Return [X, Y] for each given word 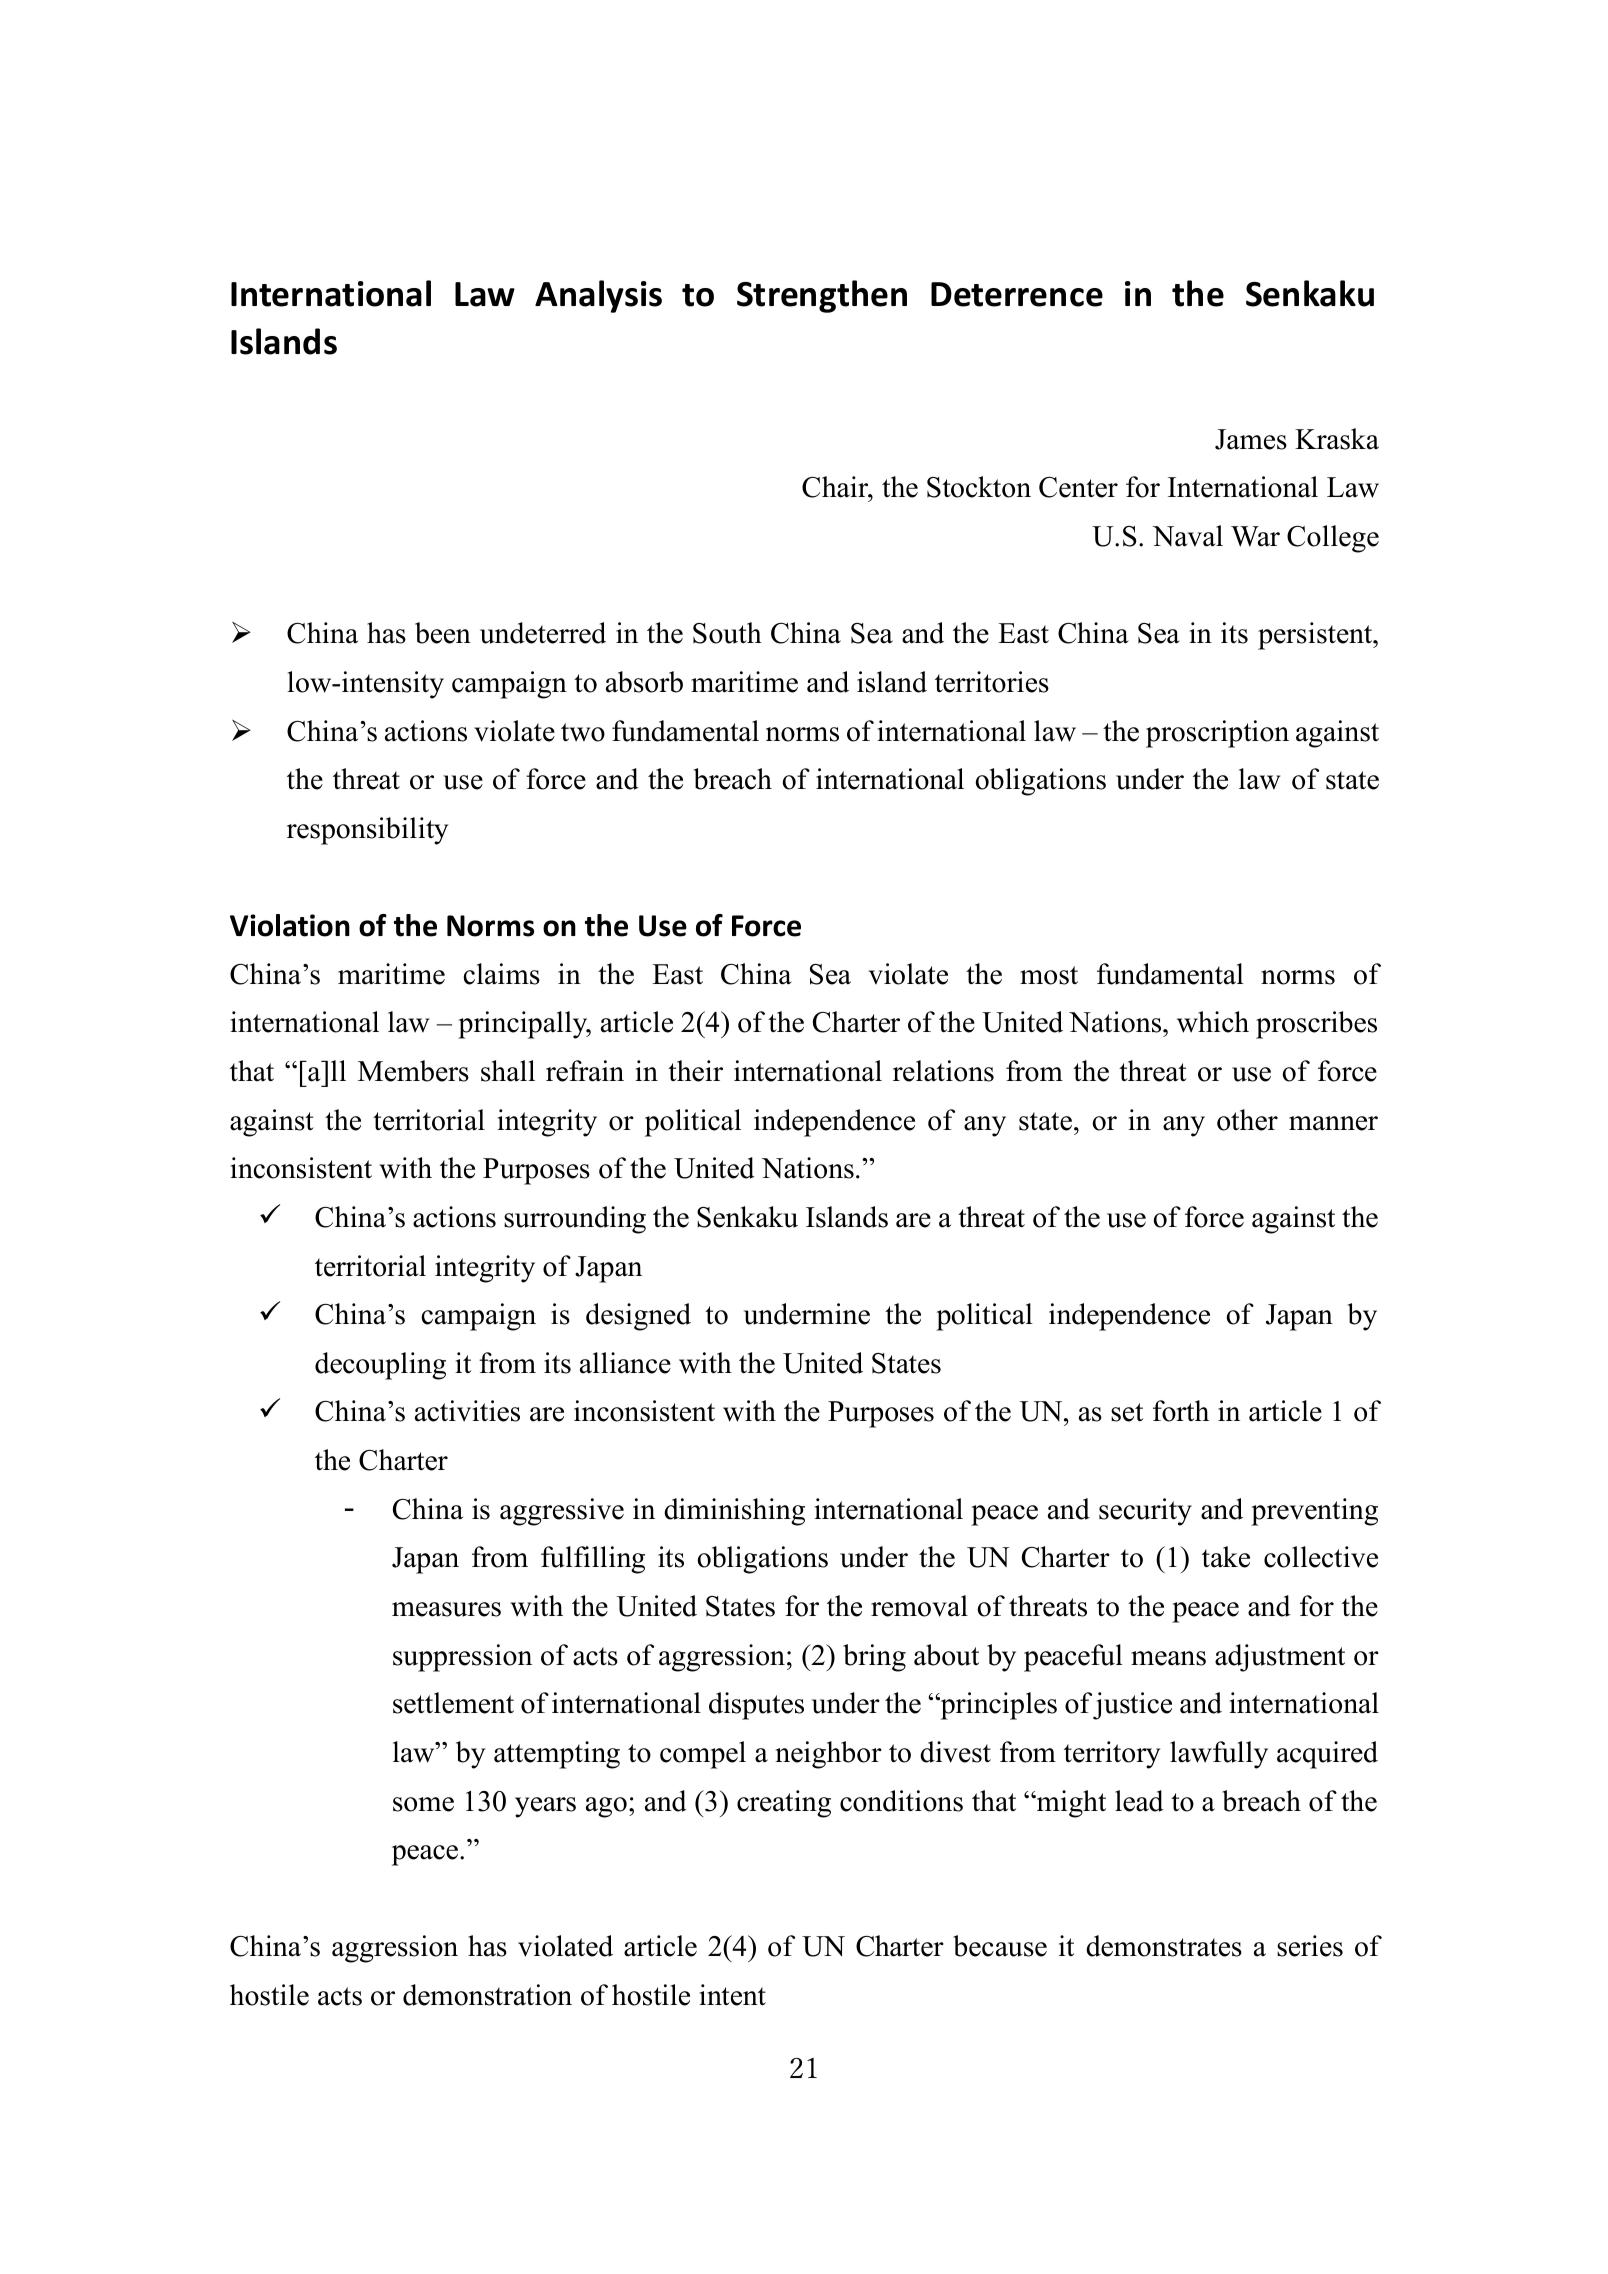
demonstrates [1164, 1946]
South [727, 633]
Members [413, 1071]
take [1226, 1557]
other [1247, 1120]
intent [732, 1995]
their [695, 1071]
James [1251, 439]
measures [446, 1609]
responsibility [367, 831]
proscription [1217, 734]
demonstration [487, 1995]
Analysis [598, 296]
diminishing [734, 1512]
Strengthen [822, 296]
